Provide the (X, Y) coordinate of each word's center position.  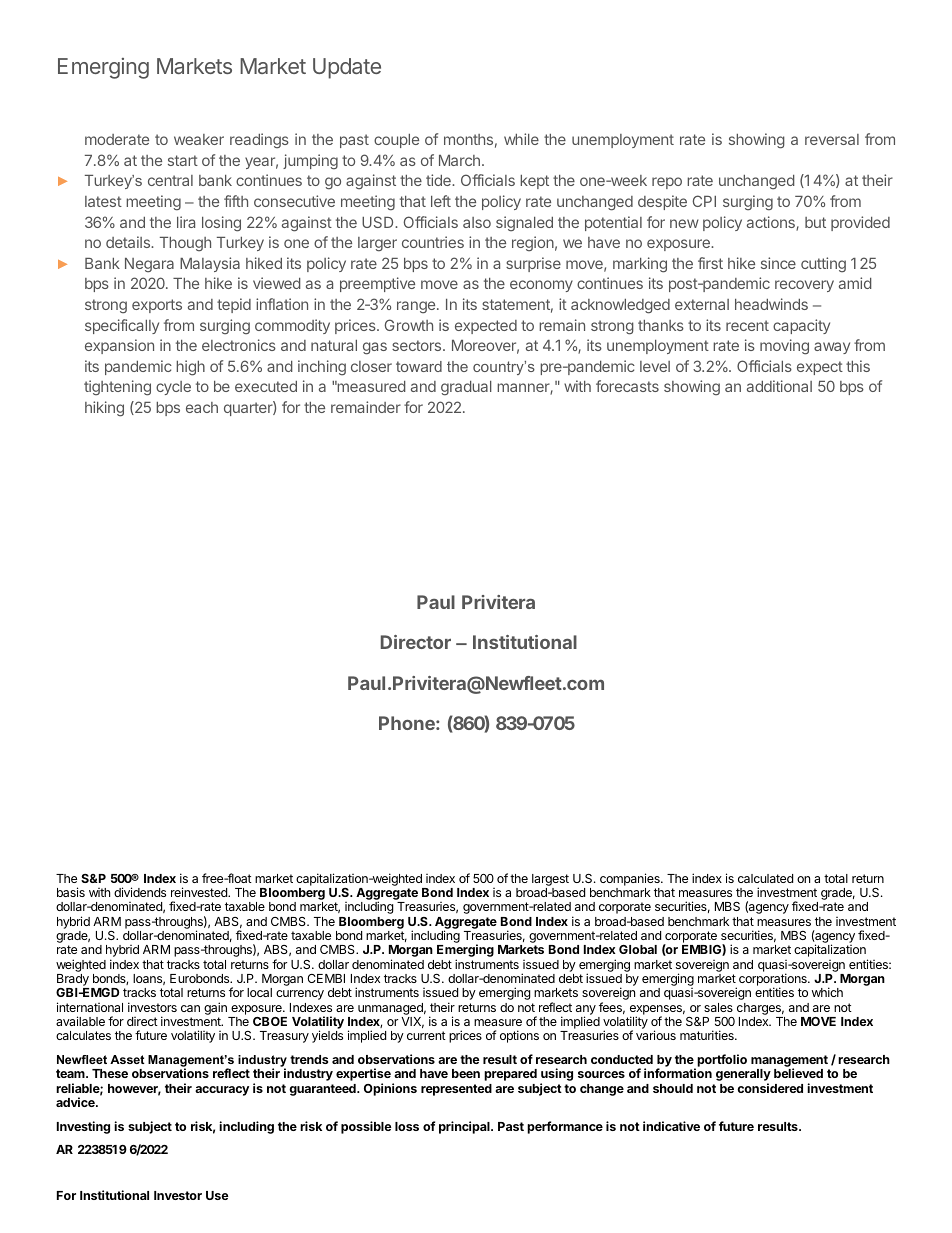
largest (550, 880)
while (521, 139)
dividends (140, 892)
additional (779, 386)
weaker (199, 139)
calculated (765, 878)
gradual (466, 388)
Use (217, 1195)
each (202, 407)
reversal (832, 139)
